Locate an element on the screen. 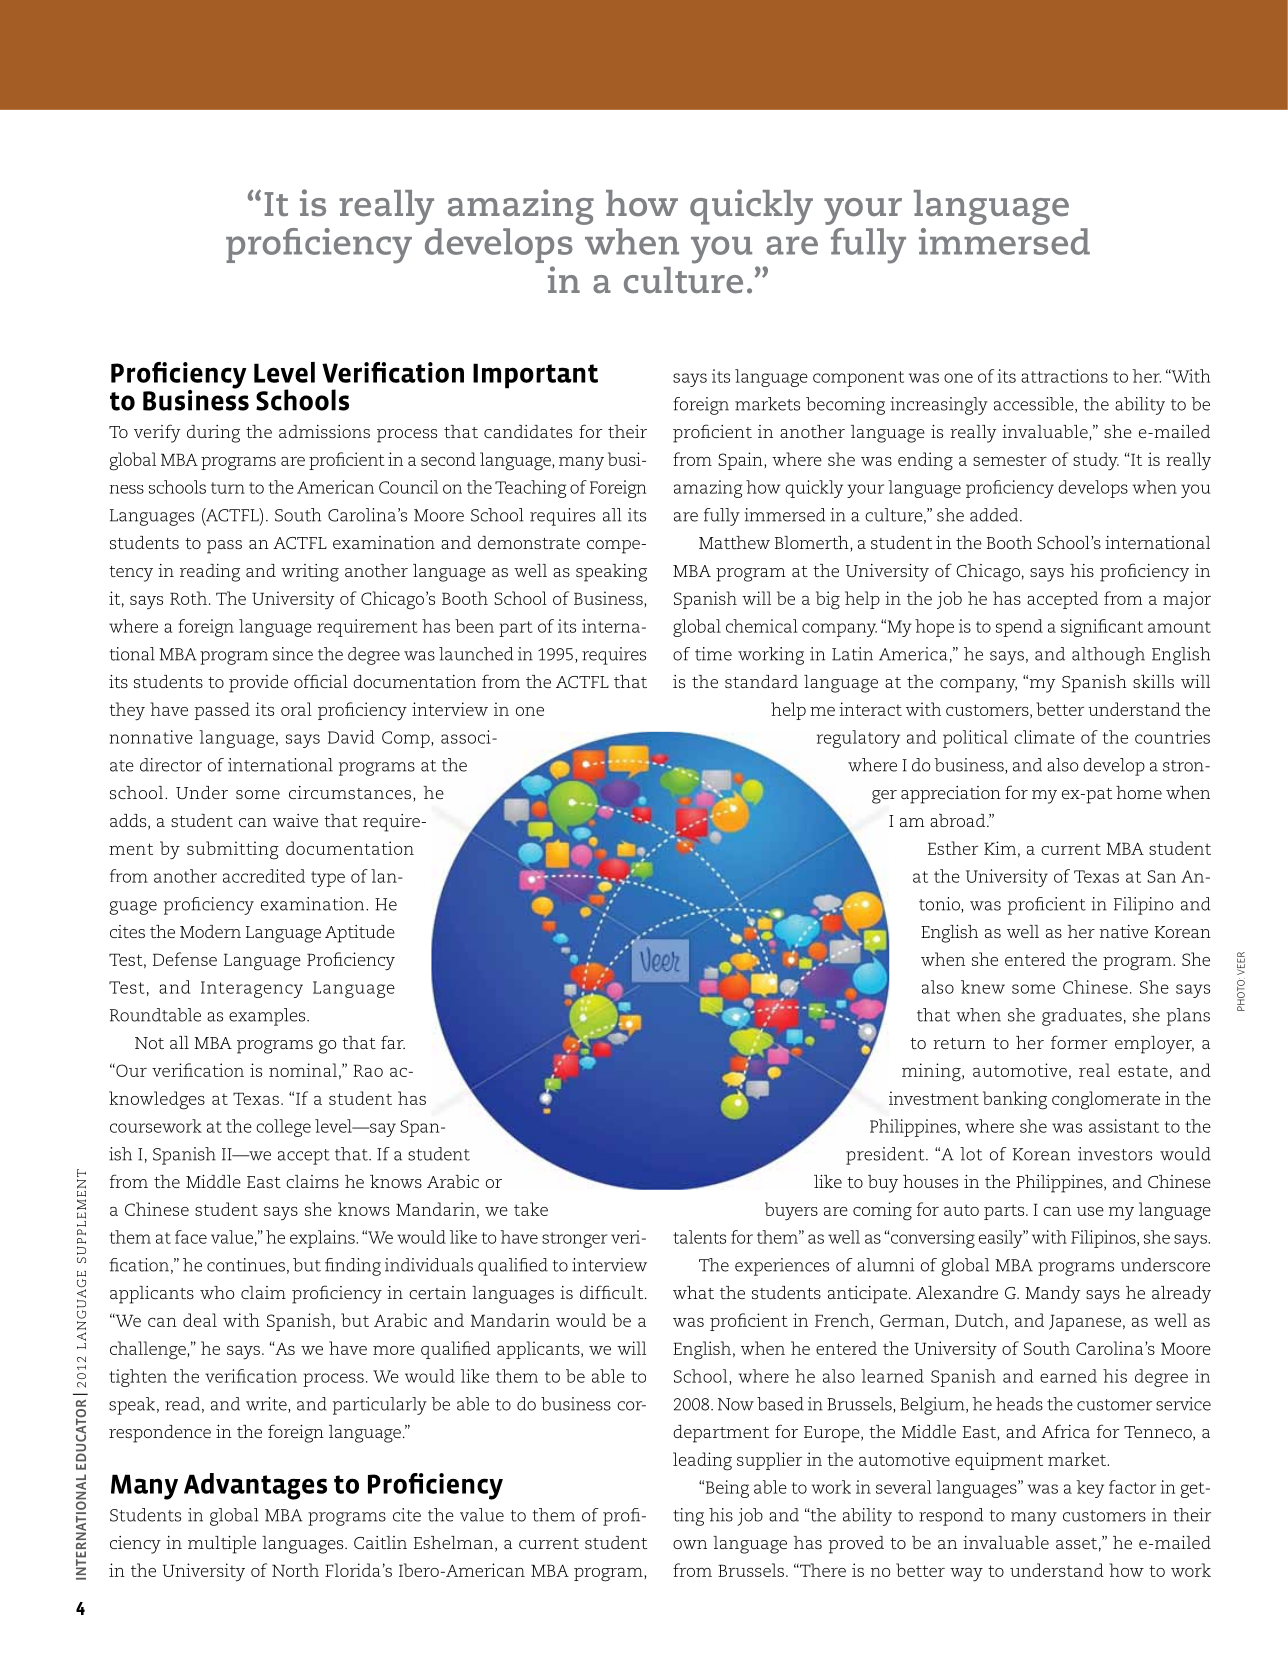 Image resolution: width=1288 pixels, height=1673 pixels. provide is located at coordinates (258, 684).
